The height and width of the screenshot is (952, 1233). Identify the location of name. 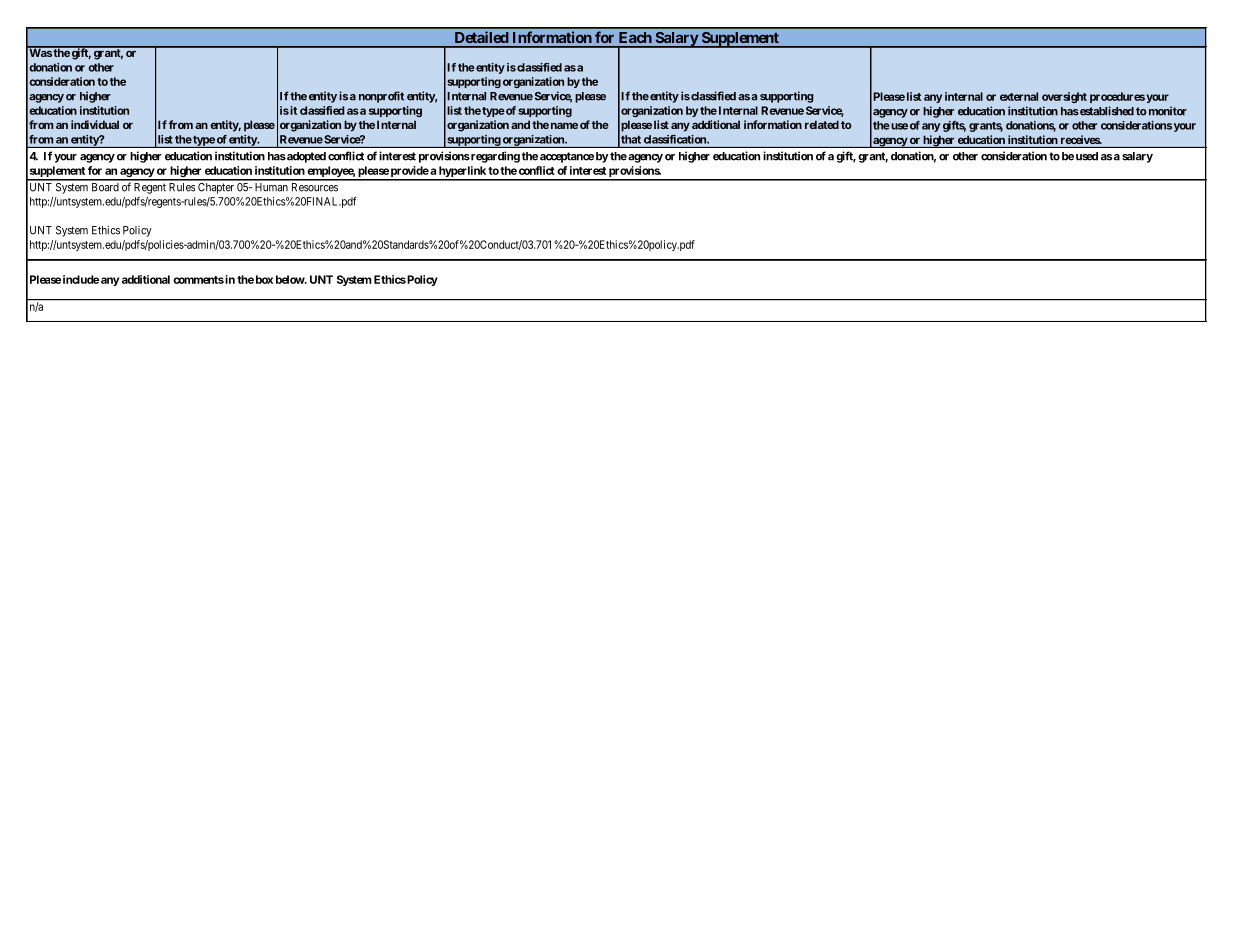
(564, 125).
